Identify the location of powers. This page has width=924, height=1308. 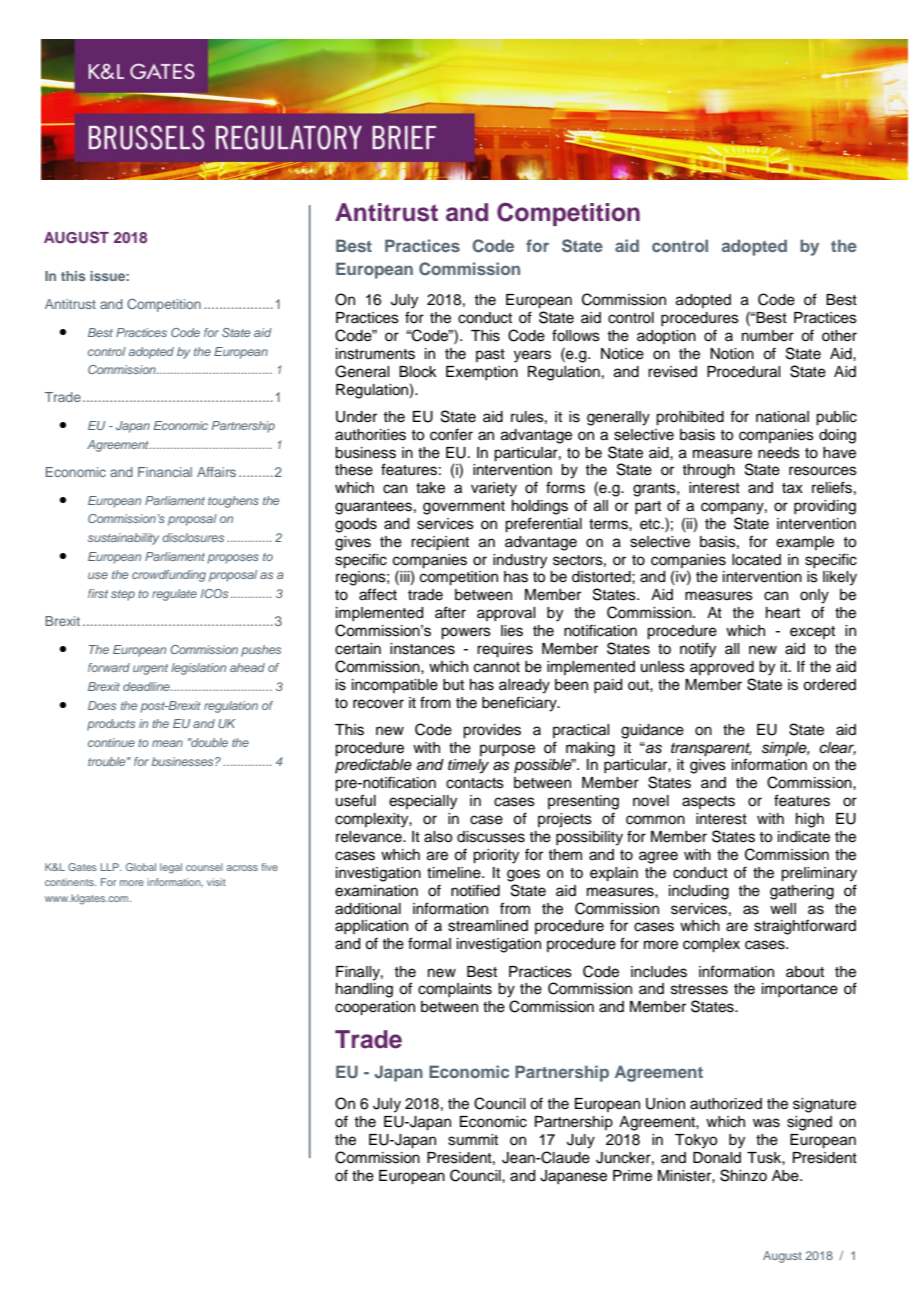
(466, 633).
